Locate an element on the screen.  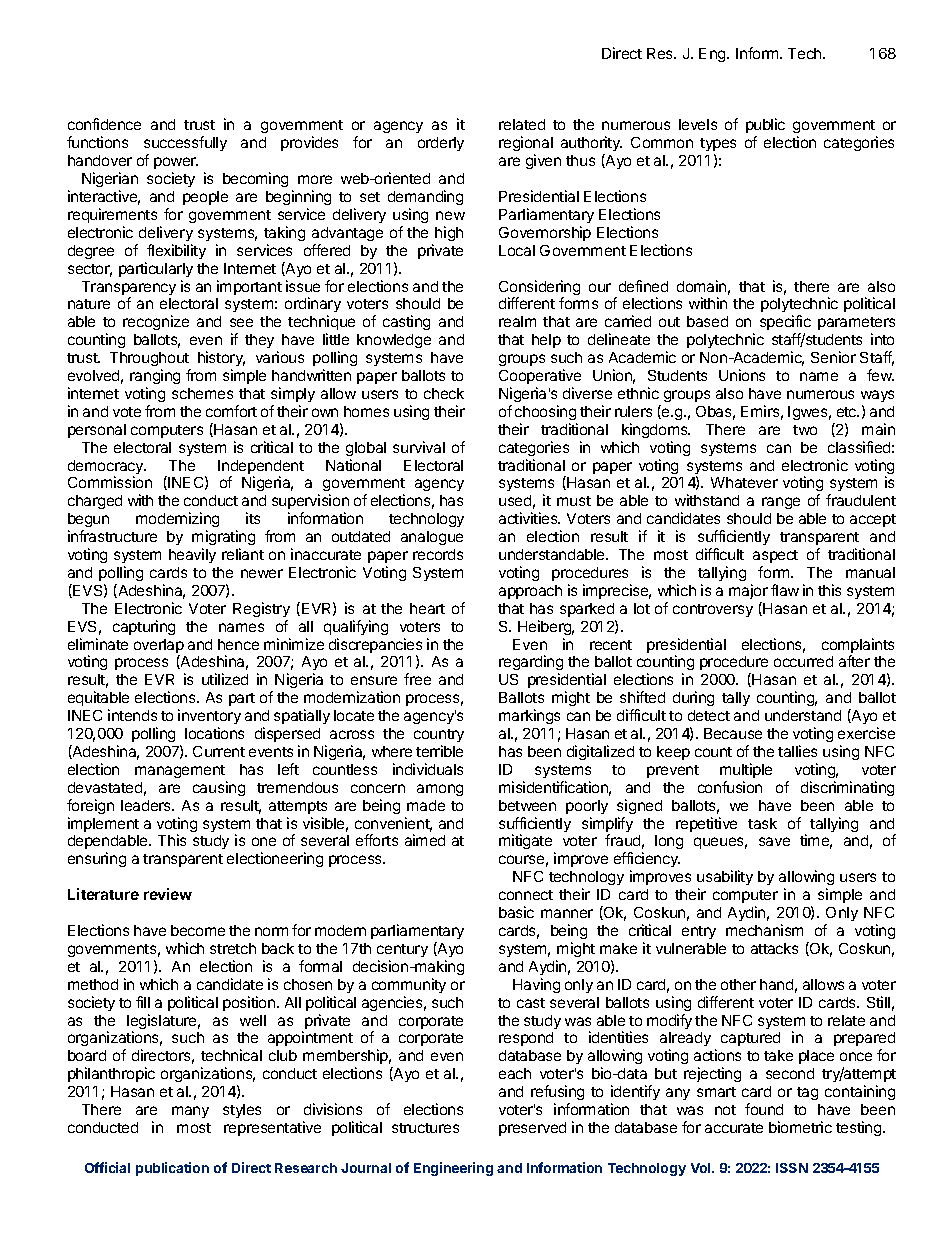
power is located at coordinates (176, 163).
